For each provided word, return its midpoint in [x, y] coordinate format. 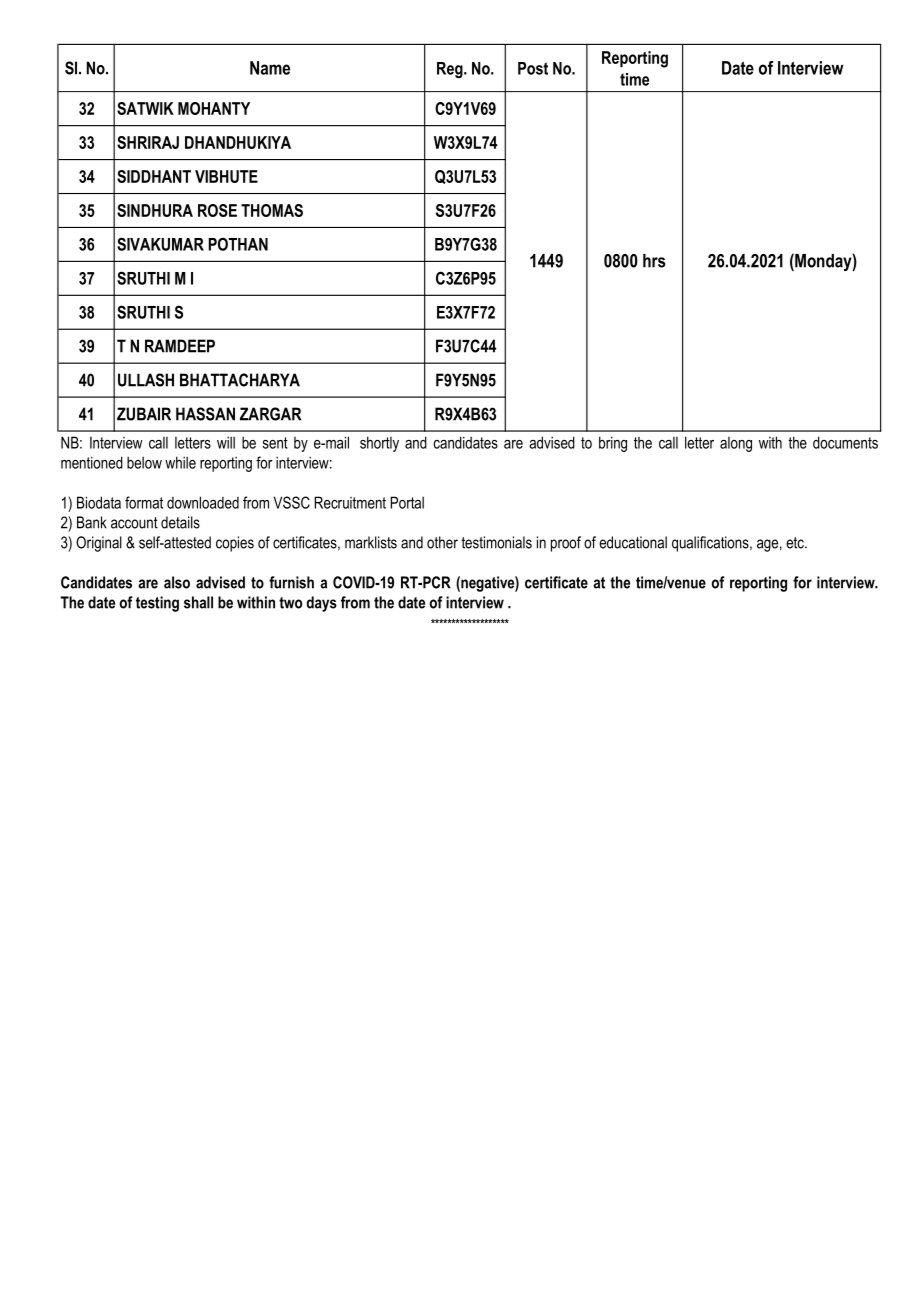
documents [845, 442]
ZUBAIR [144, 414]
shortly [379, 444]
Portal [407, 502]
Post [533, 68]
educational [633, 542]
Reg [451, 70]
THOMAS [272, 210]
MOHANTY [214, 108]
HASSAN [205, 414]
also [177, 582]
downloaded [203, 502]
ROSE [217, 210]
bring [613, 444]
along [736, 444]
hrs [654, 261]
